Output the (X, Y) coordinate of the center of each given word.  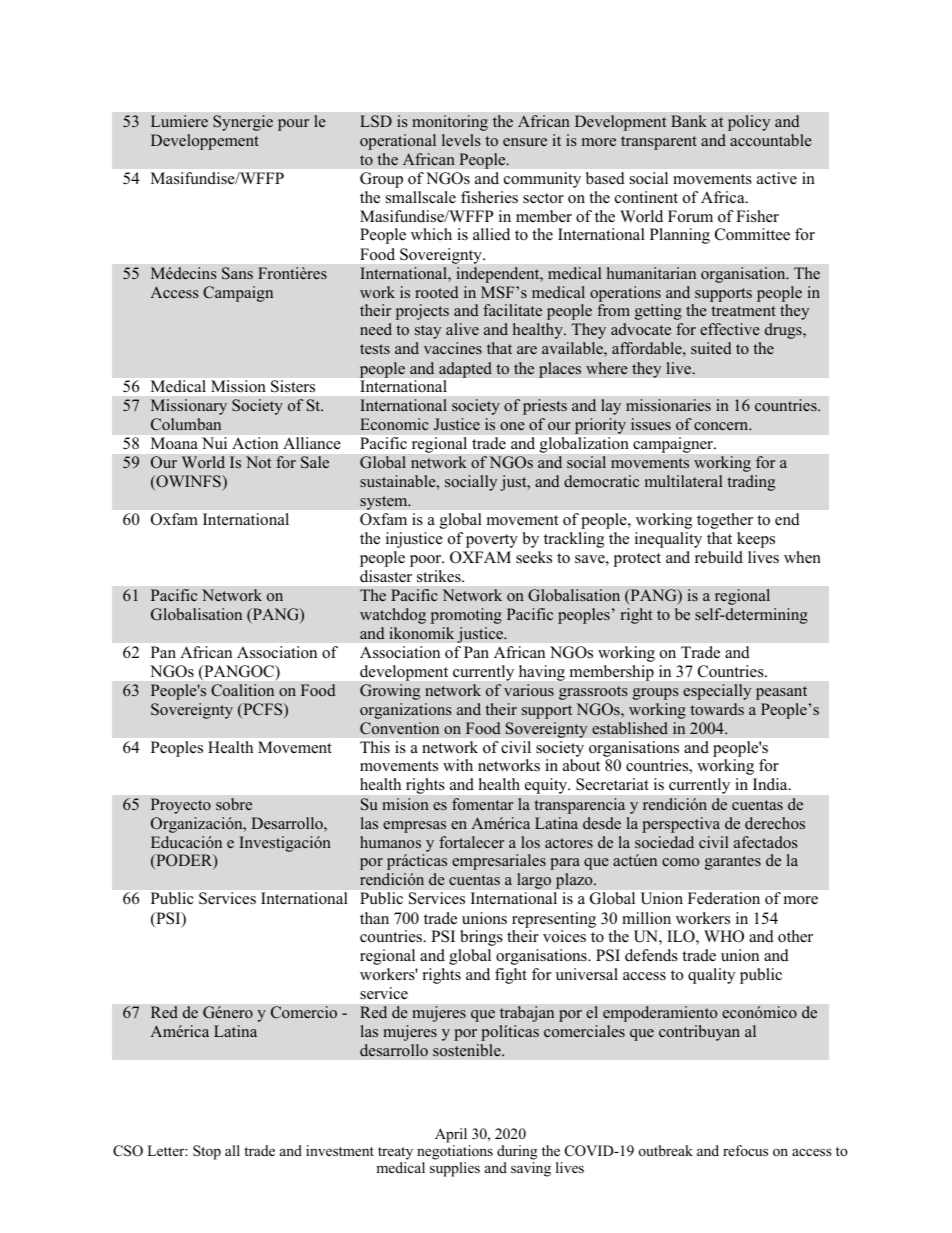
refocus (745, 1150)
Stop (207, 1152)
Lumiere (179, 121)
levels (461, 140)
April (451, 1135)
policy (749, 123)
